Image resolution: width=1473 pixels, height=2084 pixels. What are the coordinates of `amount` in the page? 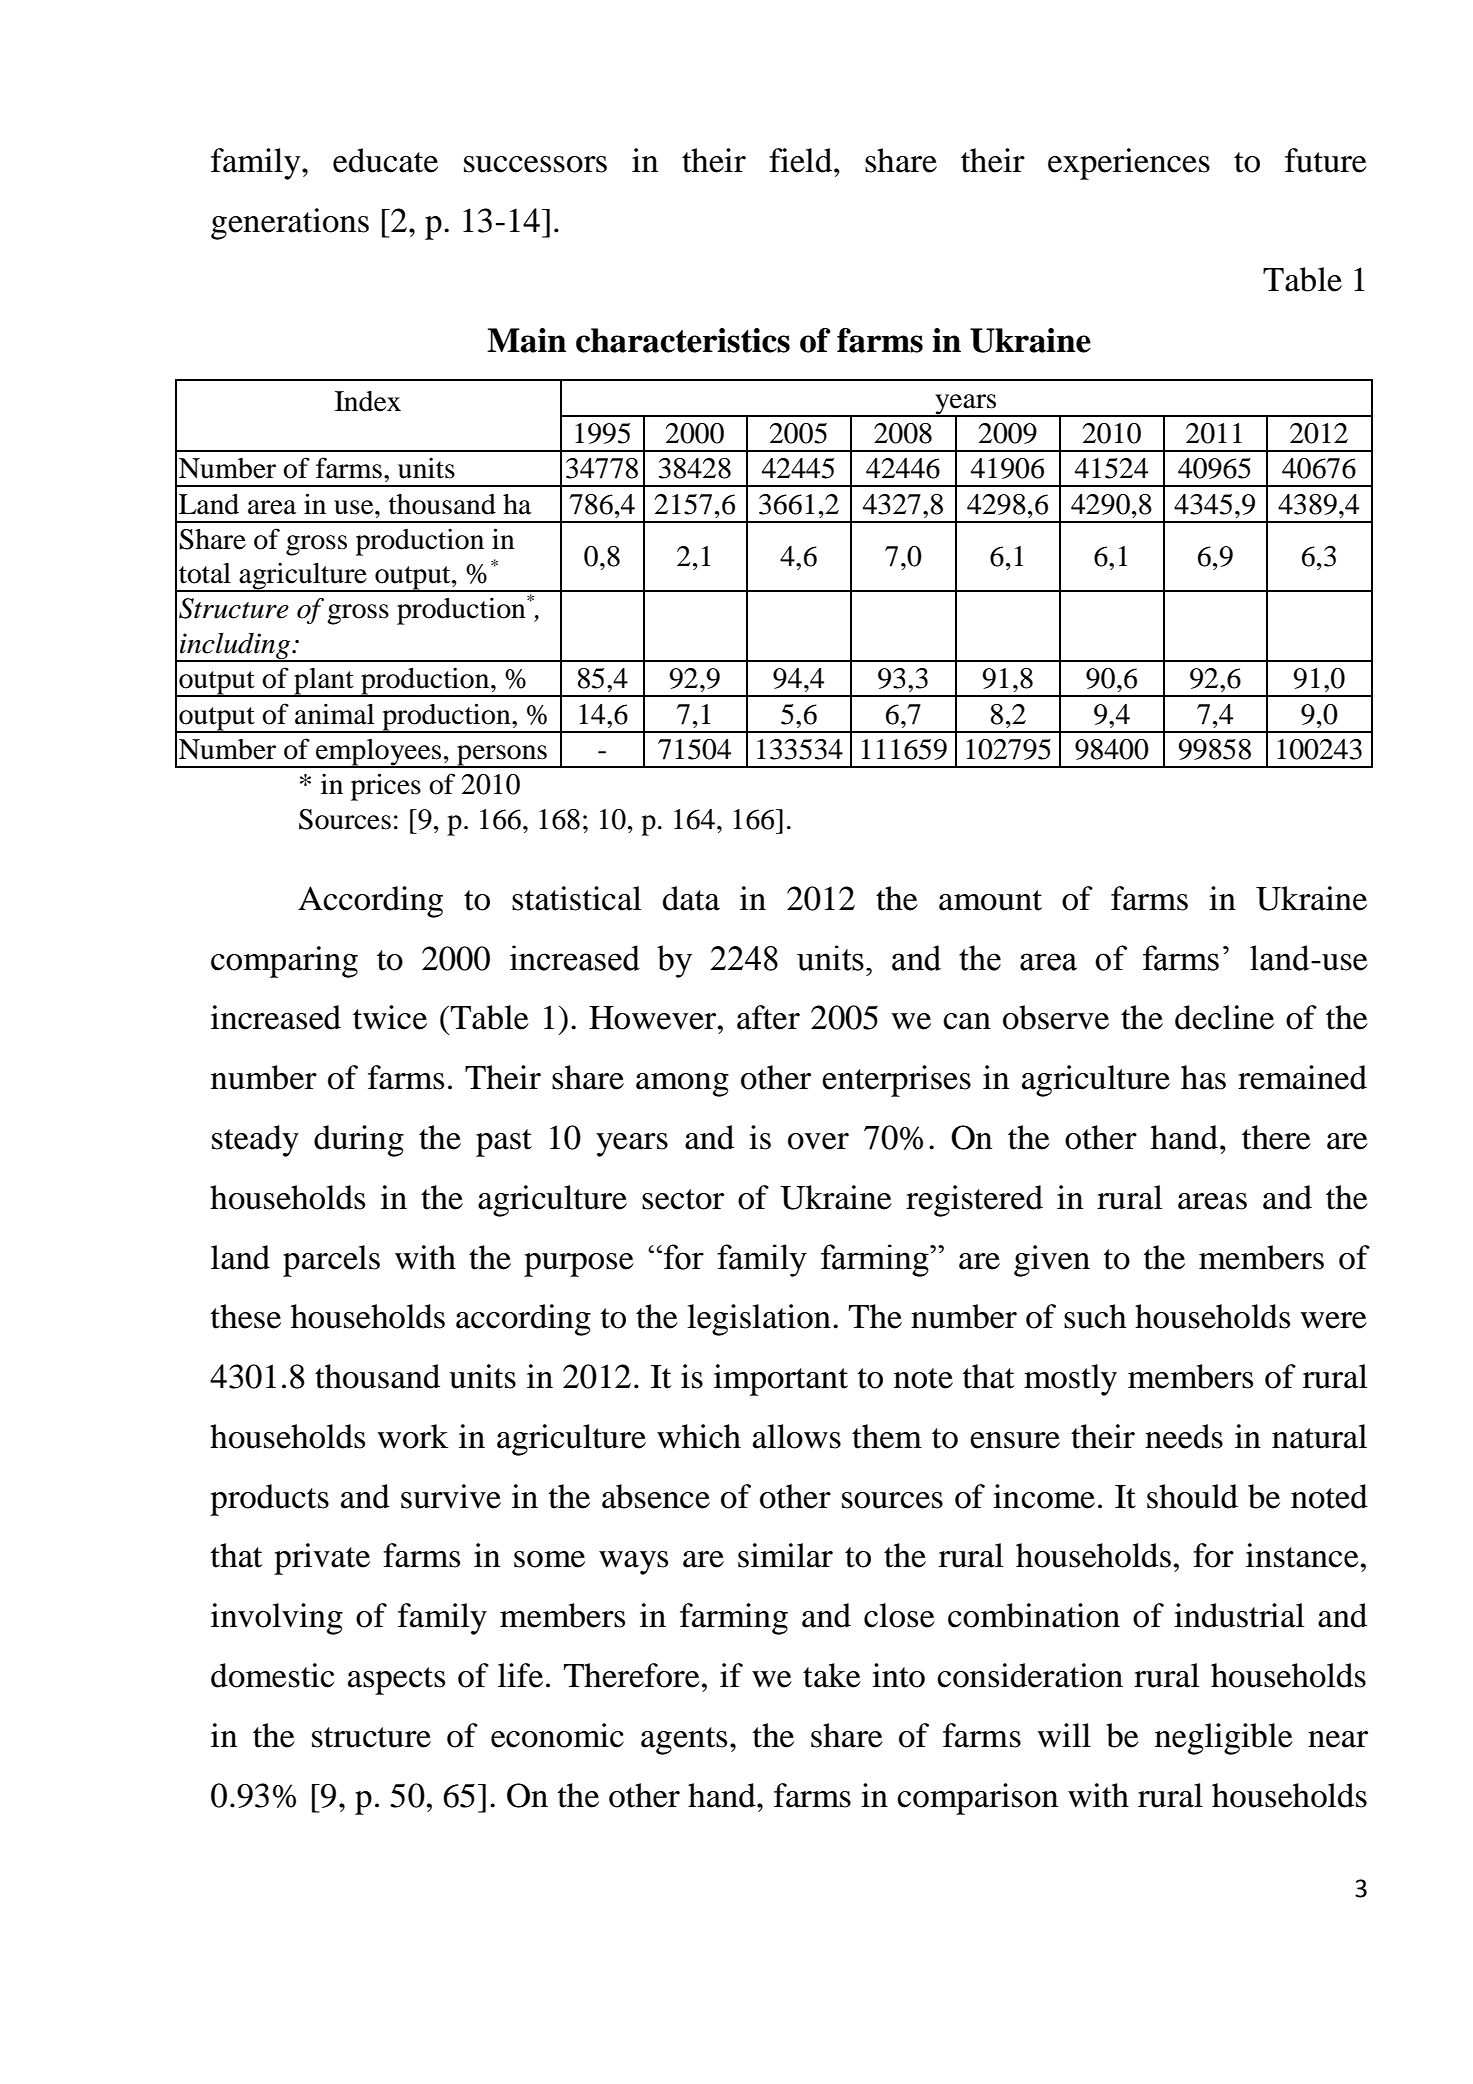 It's located at (990, 900).
